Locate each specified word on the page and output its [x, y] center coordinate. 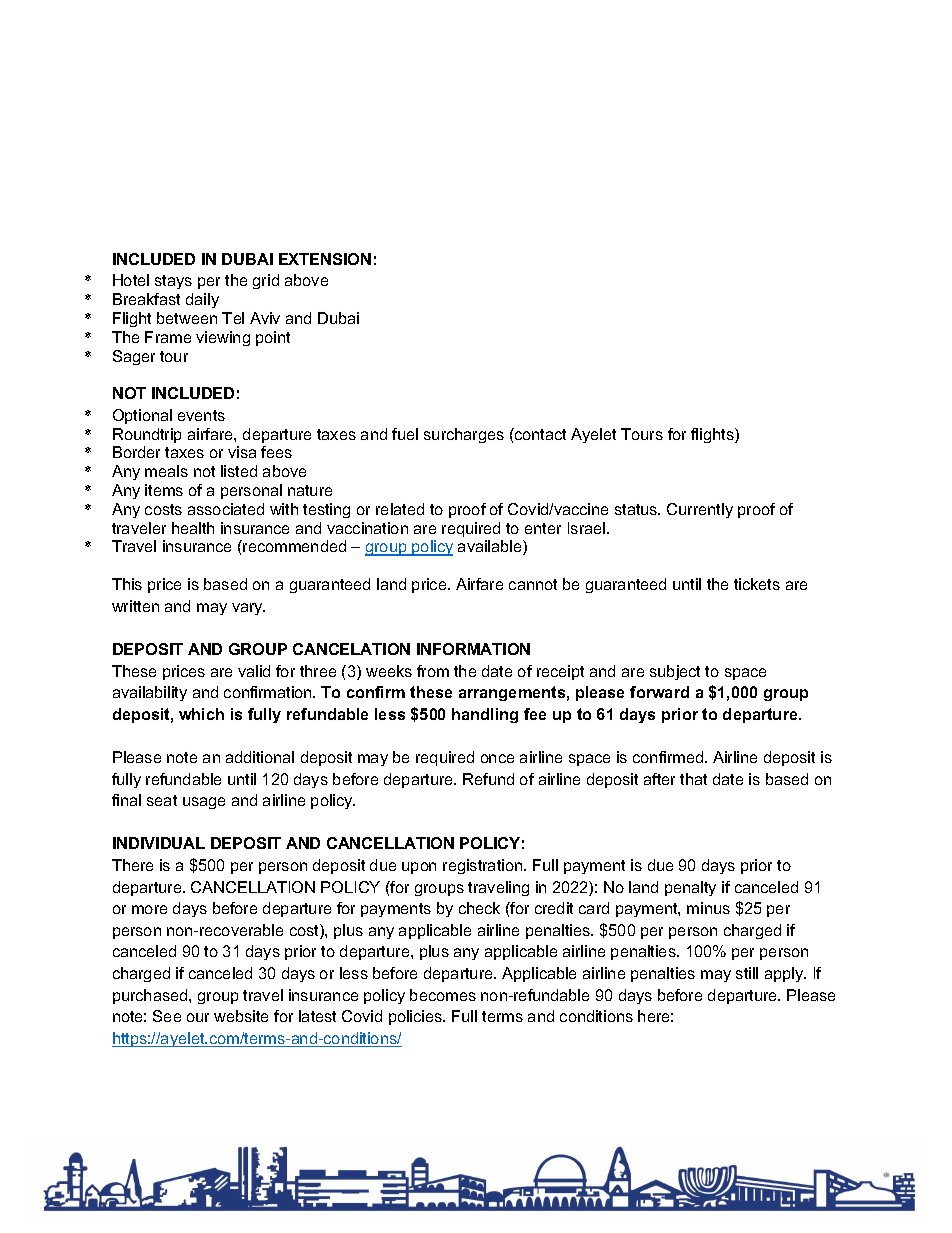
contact [539, 434]
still [747, 973]
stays [173, 282]
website [241, 1016]
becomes [443, 995]
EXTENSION [325, 259]
